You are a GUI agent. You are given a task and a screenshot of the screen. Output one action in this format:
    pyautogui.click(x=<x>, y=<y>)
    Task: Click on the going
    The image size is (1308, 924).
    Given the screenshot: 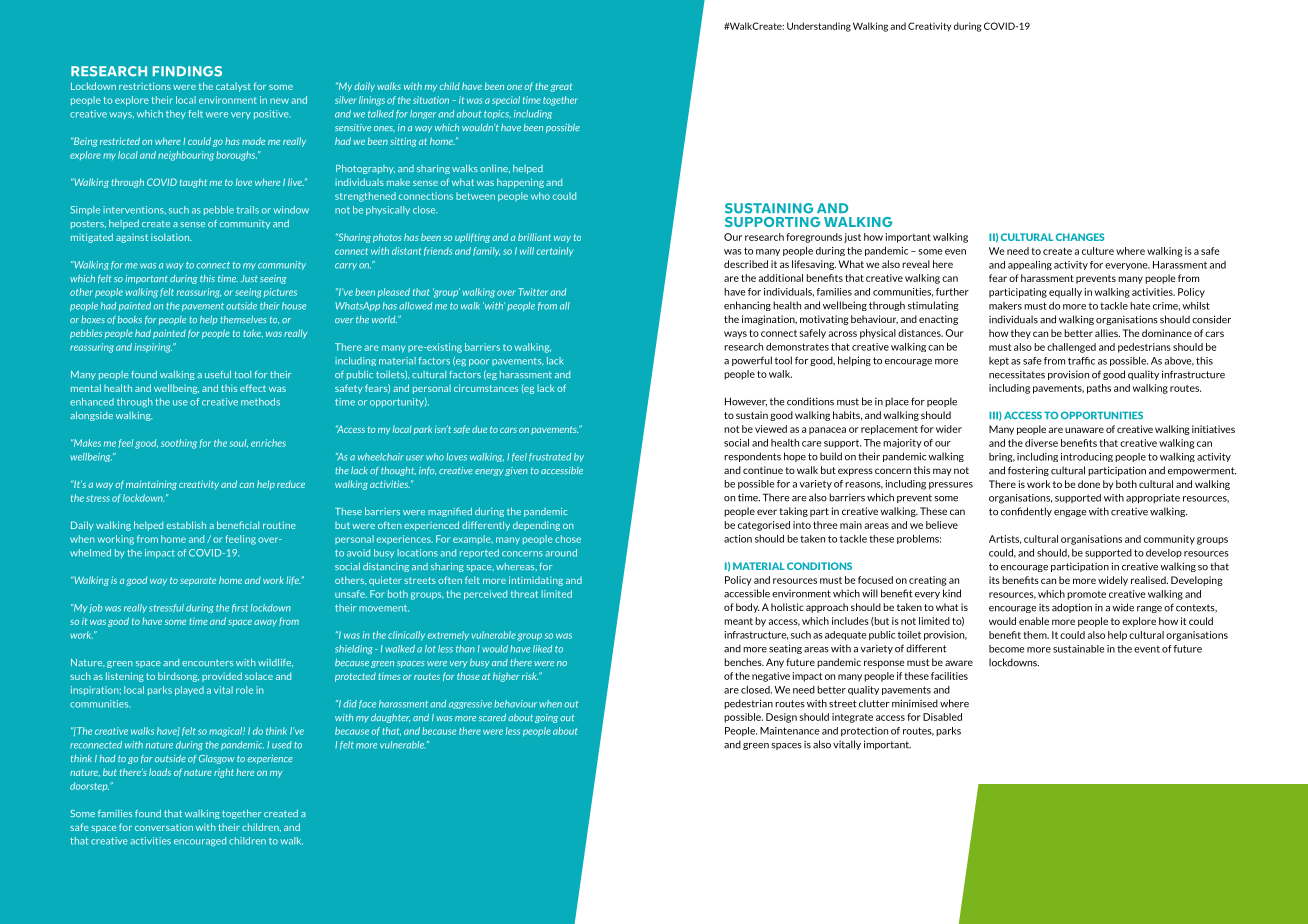 What is the action you would take?
    pyautogui.click(x=546, y=718)
